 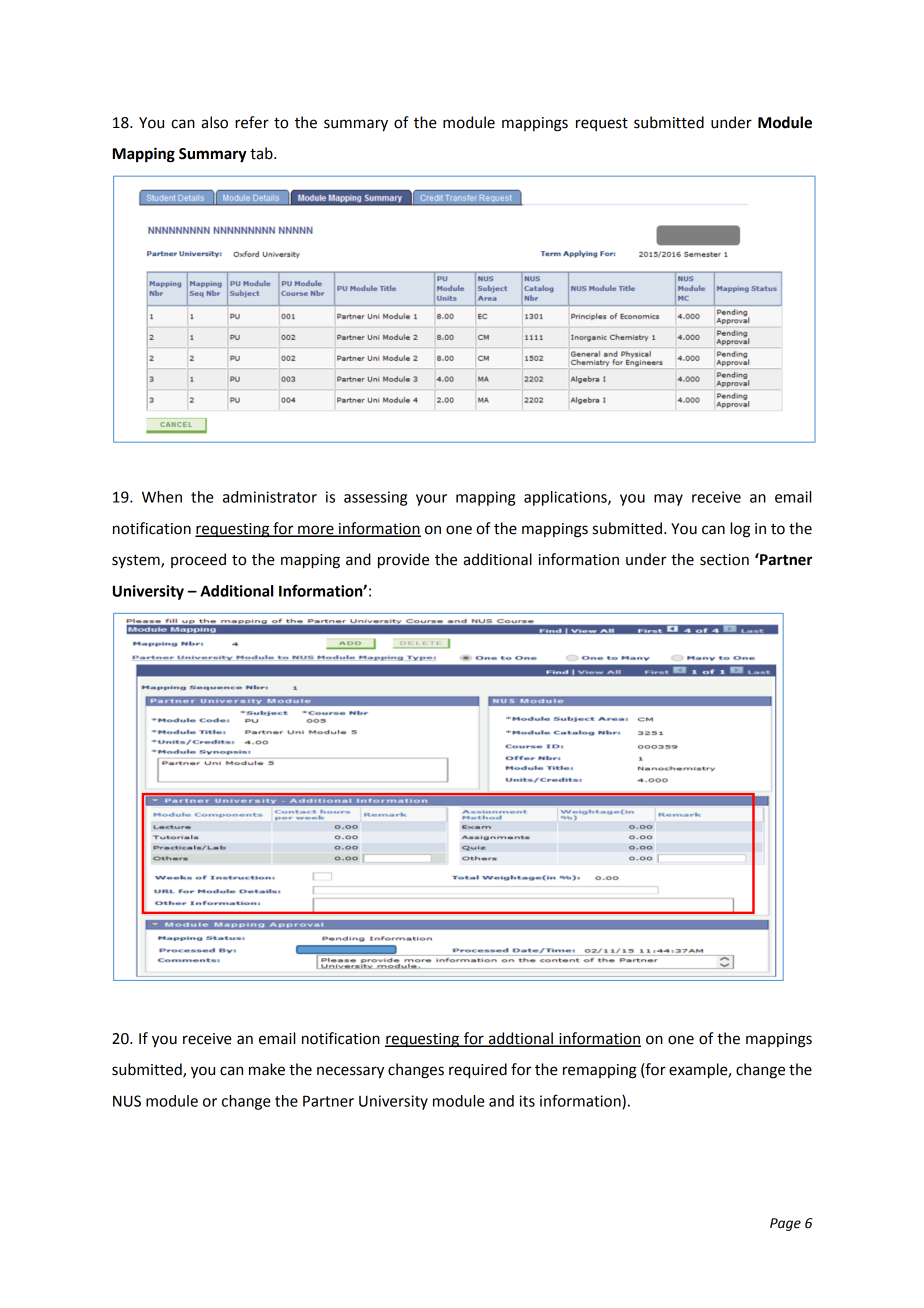 I want to click on your, so click(x=431, y=500).
